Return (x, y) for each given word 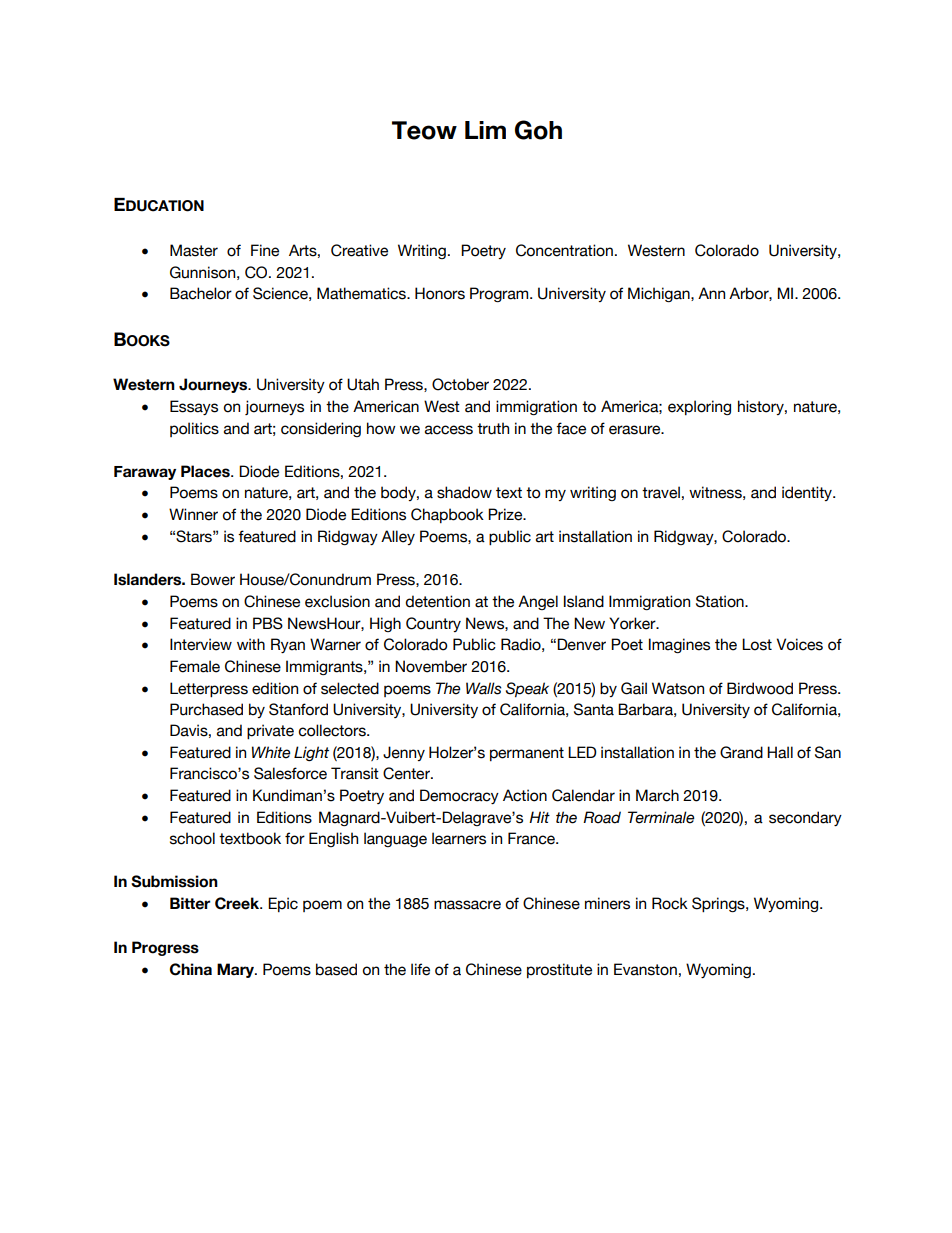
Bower (213, 579)
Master (194, 250)
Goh (538, 130)
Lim (485, 130)
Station (721, 601)
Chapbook (447, 515)
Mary (237, 970)
